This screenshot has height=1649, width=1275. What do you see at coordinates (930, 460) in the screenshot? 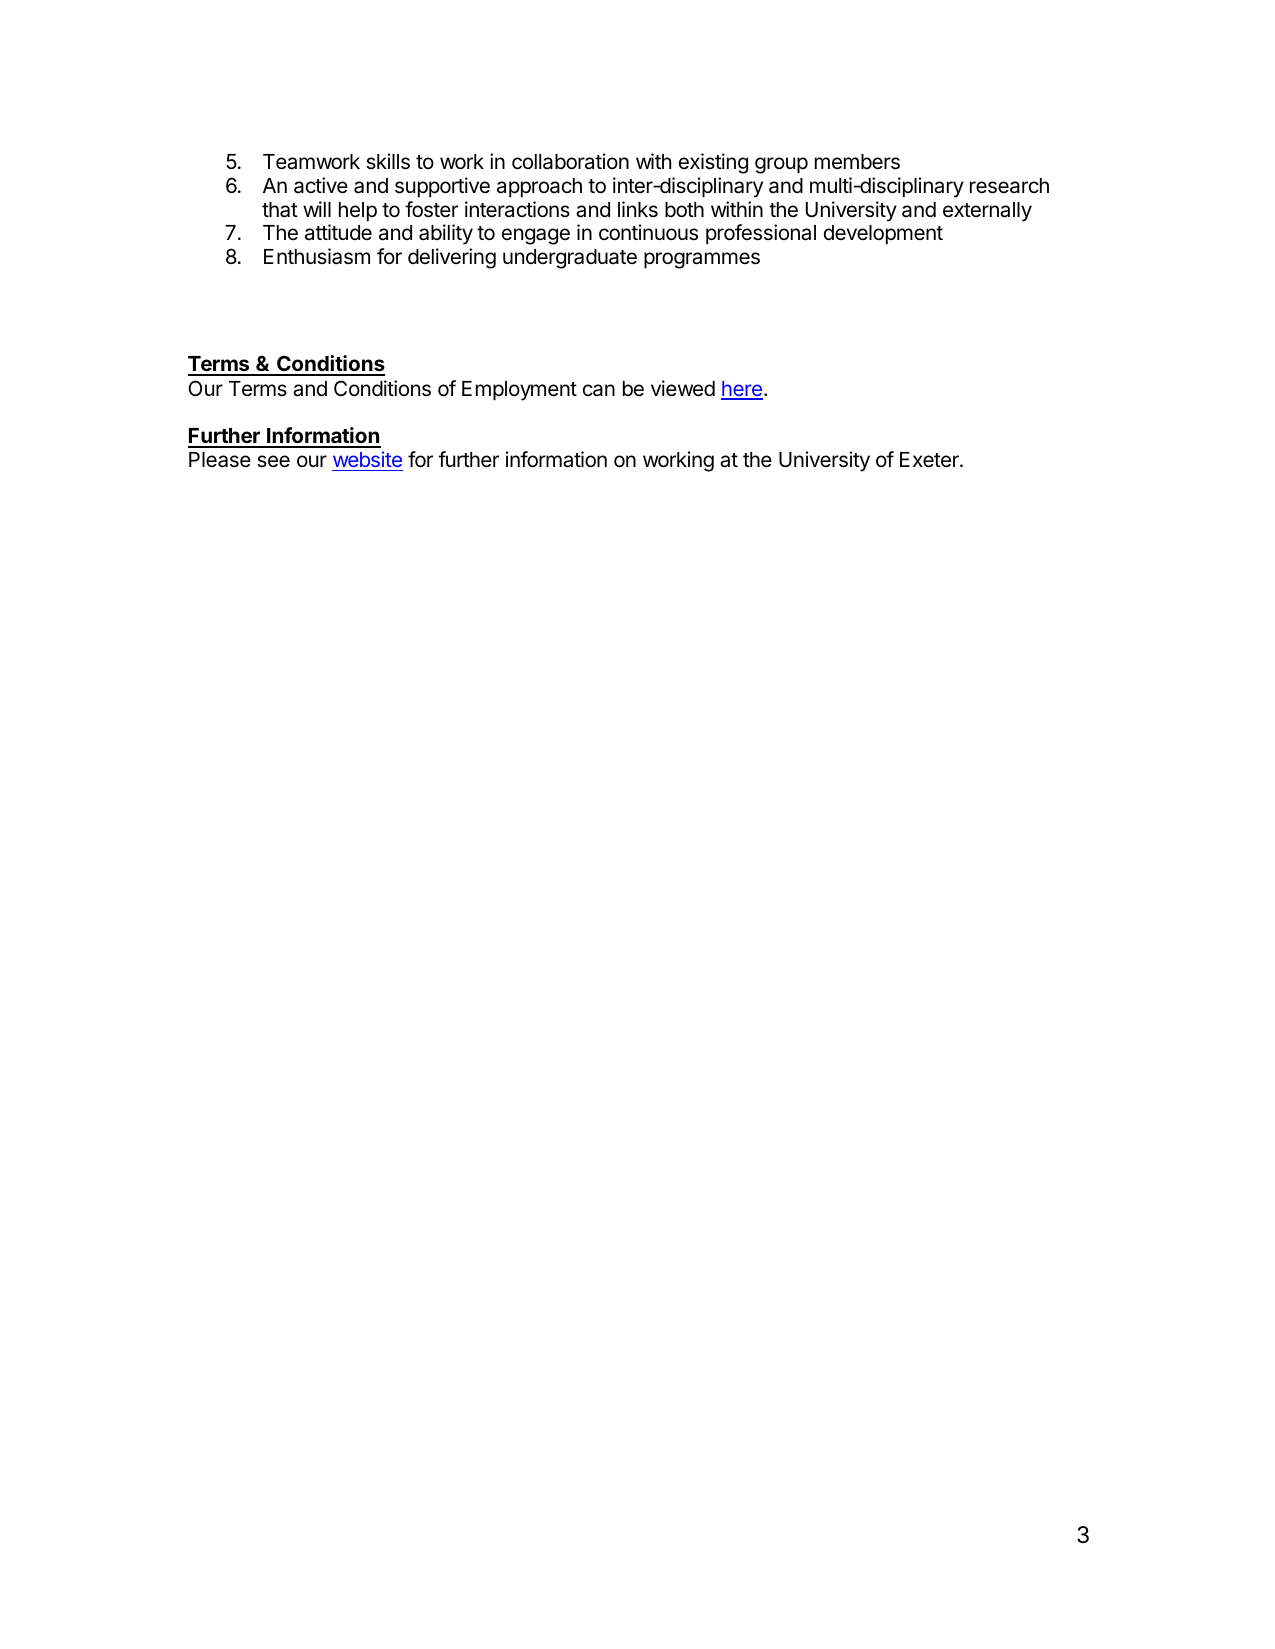
I see `Exeter` at bounding box center [930, 460].
